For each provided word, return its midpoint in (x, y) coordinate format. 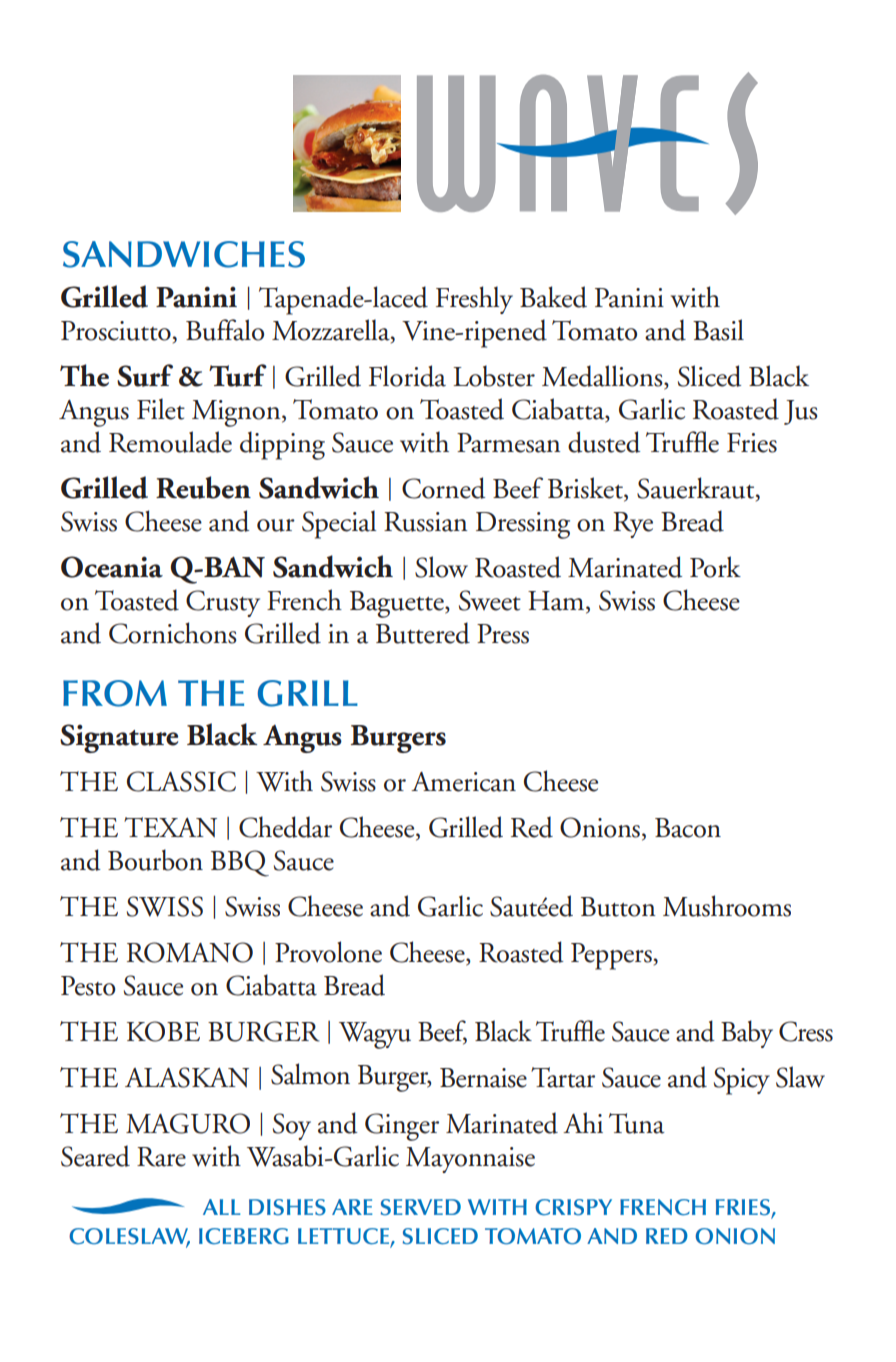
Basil (718, 330)
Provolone (328, 952)
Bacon (688, 828)
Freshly (474, 300)
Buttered (423, 633)
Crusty (223, 603)
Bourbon (155, 860)
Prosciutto (116, 331)
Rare (161, 1157)
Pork (715, 567)
